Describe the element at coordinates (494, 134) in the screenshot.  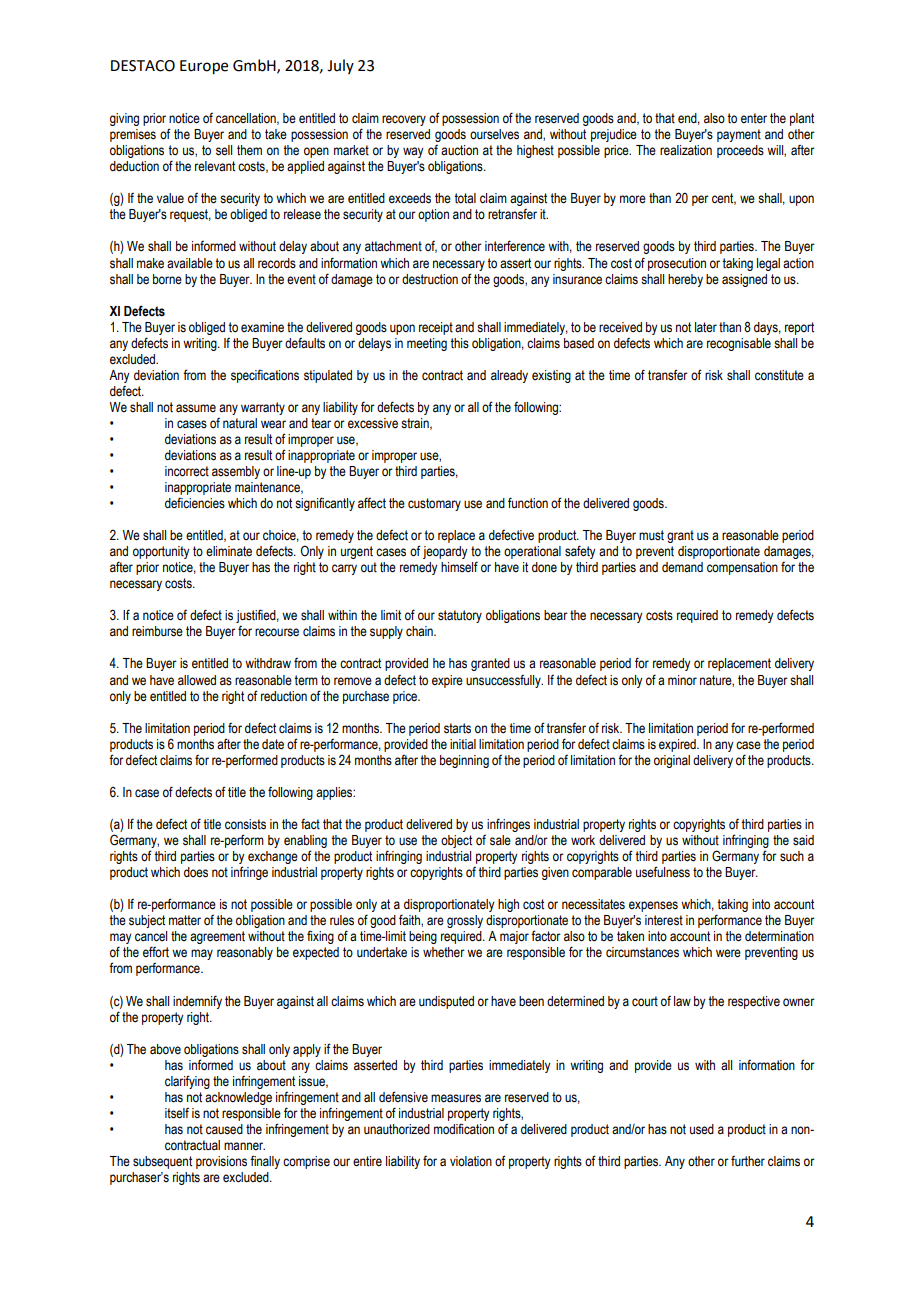
I see `ourselves` at that location.
